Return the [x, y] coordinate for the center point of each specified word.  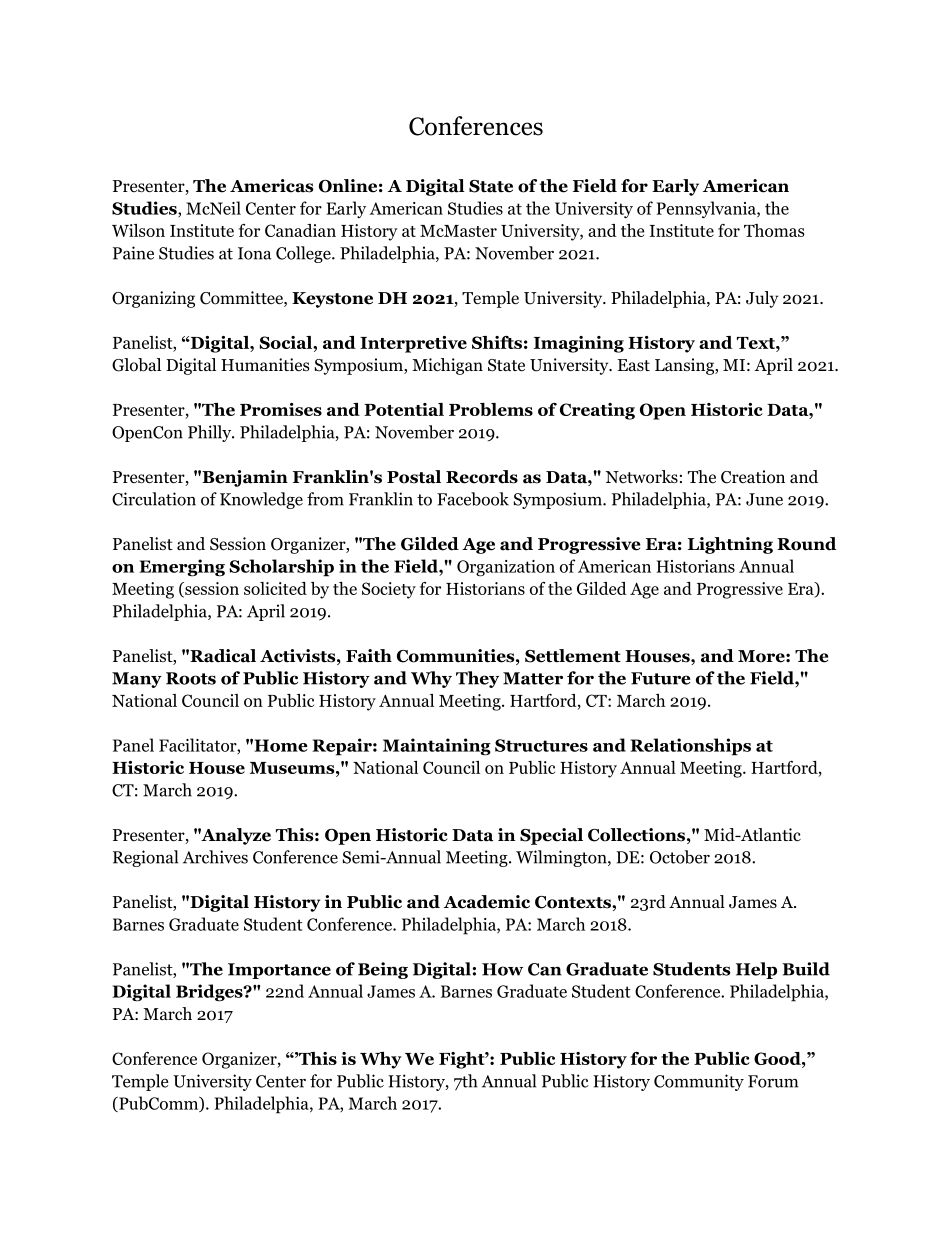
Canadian [300, 230]
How [502, 969]
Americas [272, 186]
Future [661, 678]
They [477, 679]
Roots [191, 678]
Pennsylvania [707, 209]
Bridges [210, 993]
